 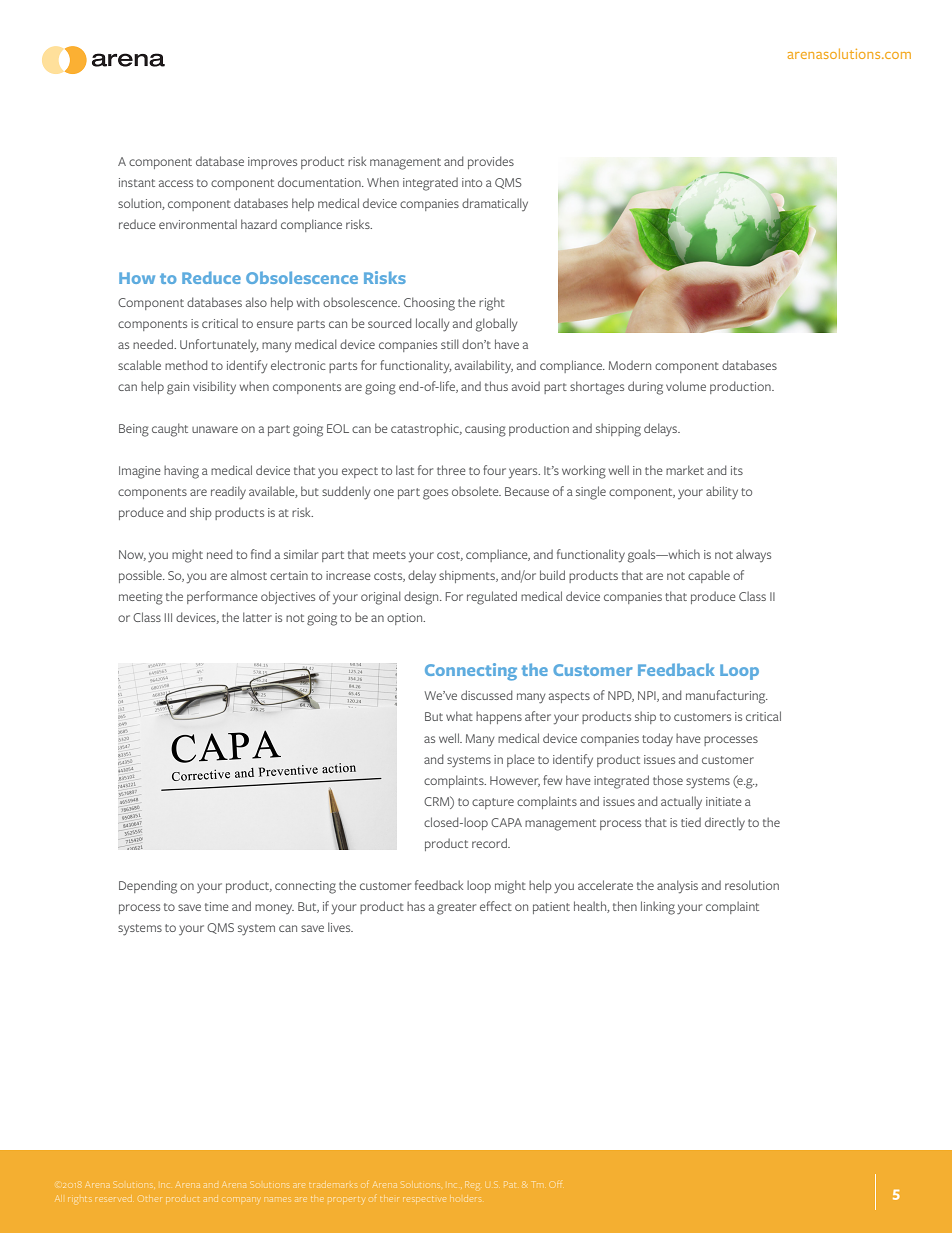 What do you see at coordinates (217, 906) in the screenshot?
I see `time` at bounding box center [217, 906].
